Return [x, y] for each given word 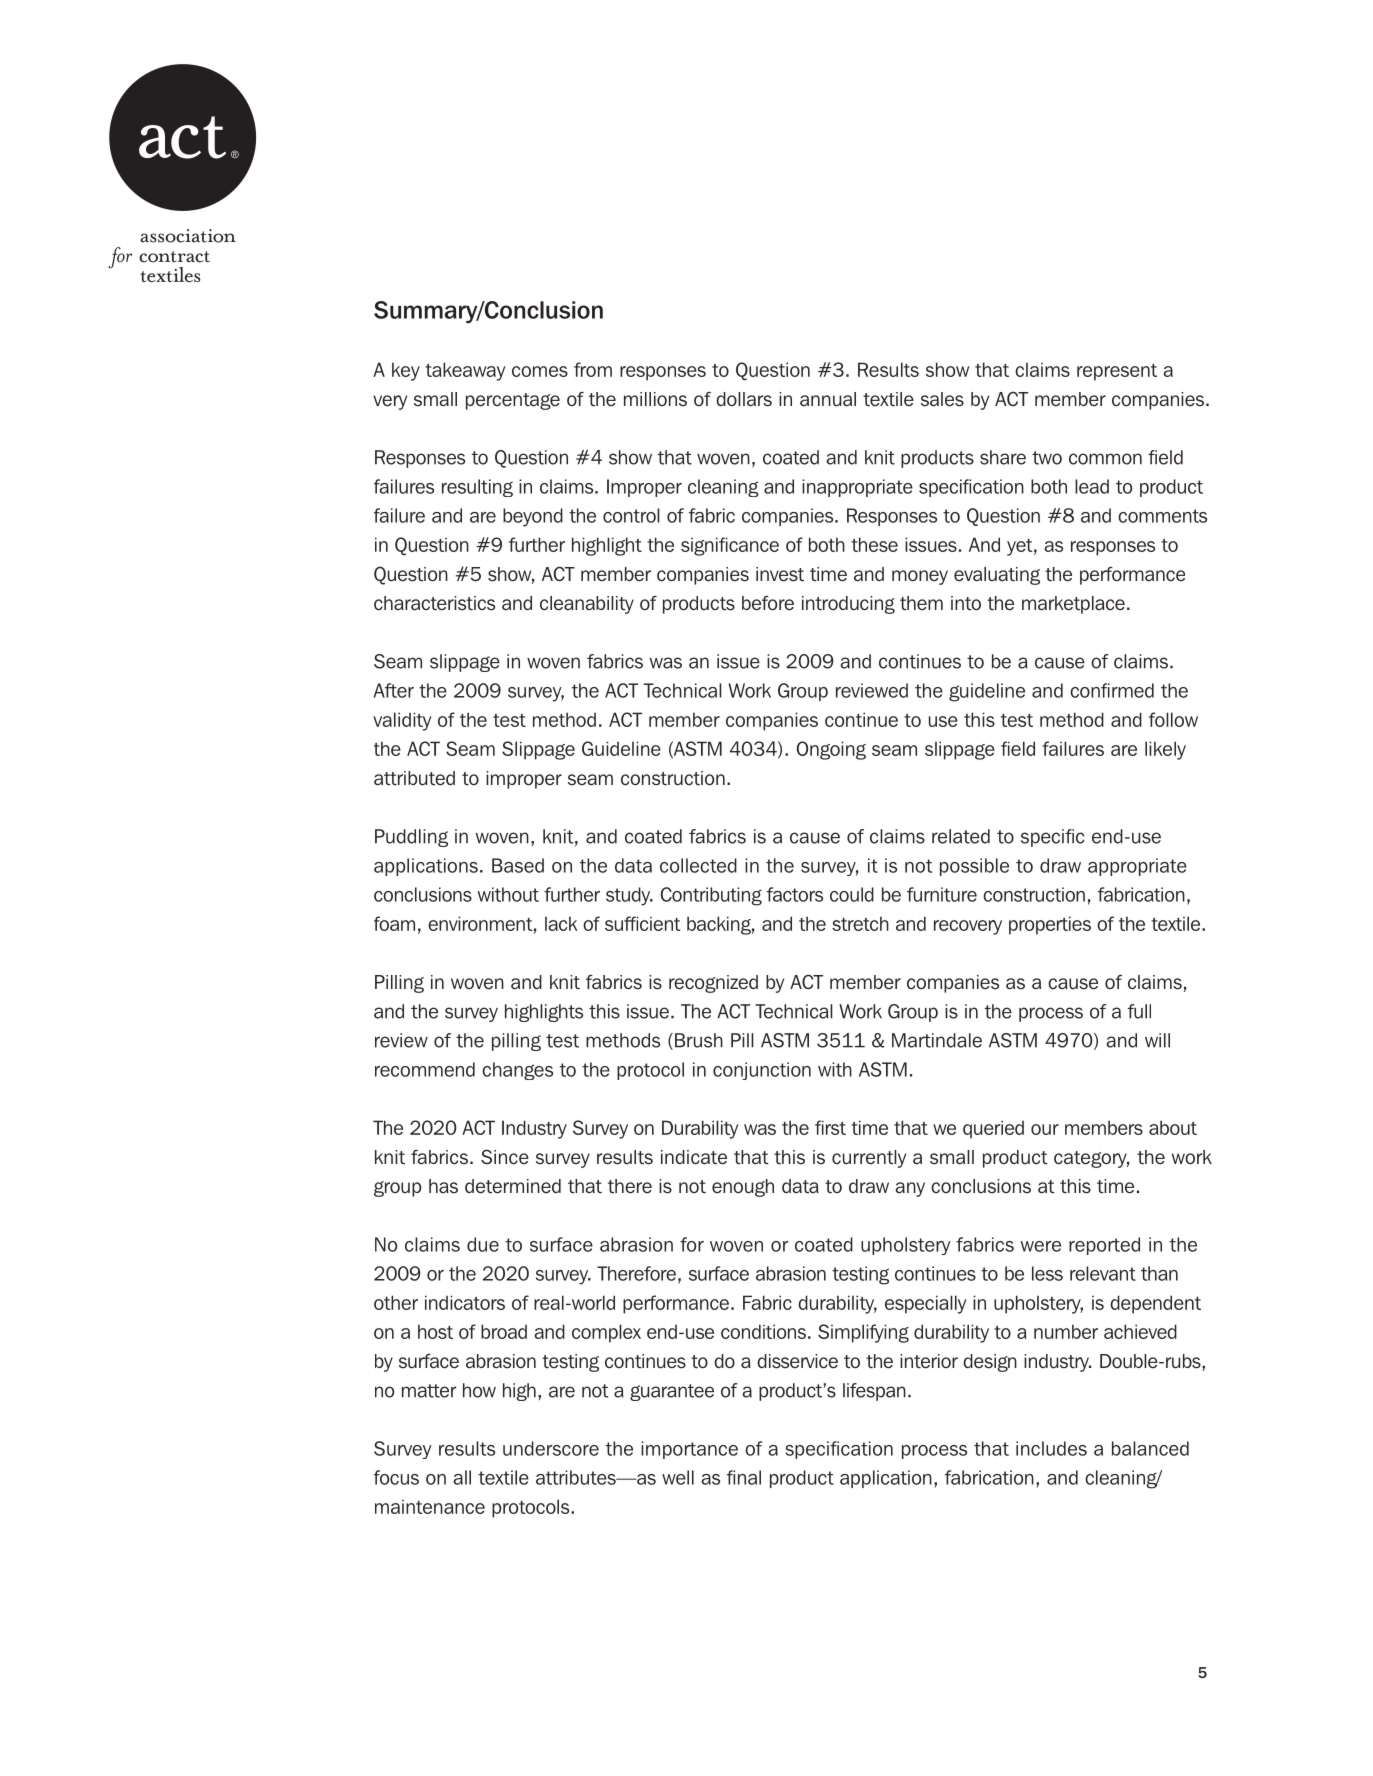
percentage [513, 401]
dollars [744, 399]
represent [1117, 372]
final [744, 1477]
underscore [551, 1448]
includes [1051, 1448]
